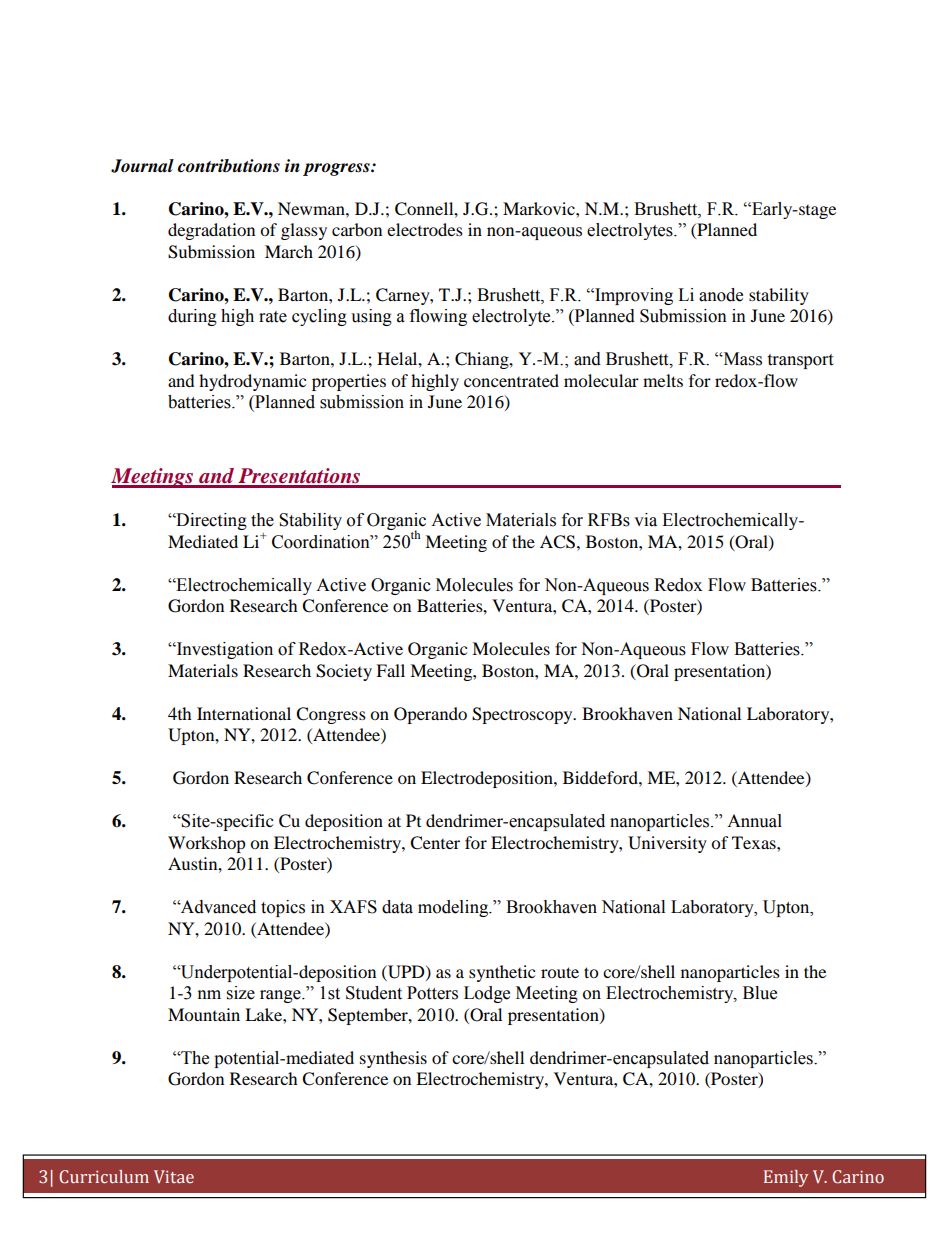  What do you see at coordinates (645, 520) in the screenshot?
I see `via` at bounding box center [645, 520].
